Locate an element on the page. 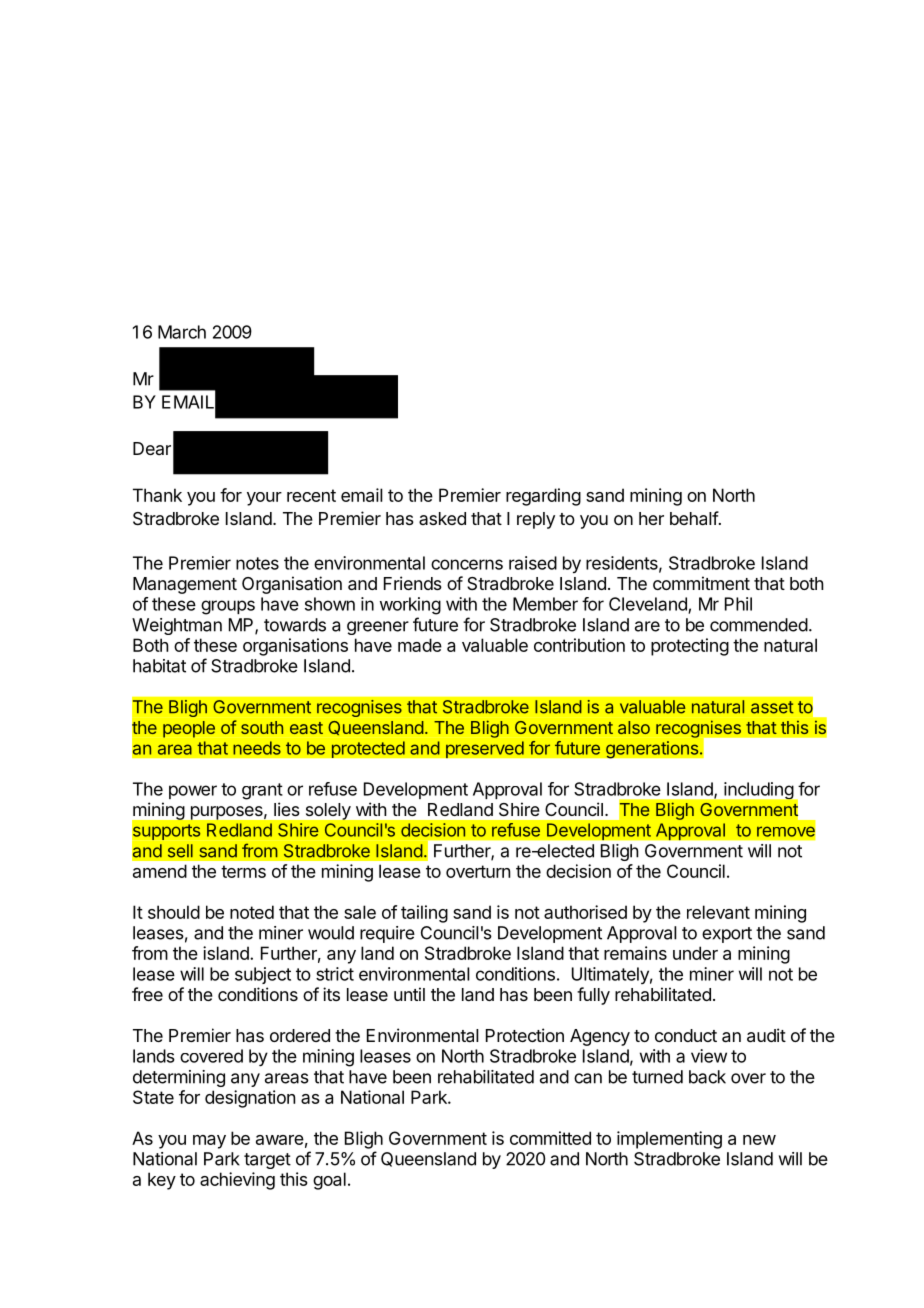  under is located at coordinates (695, 953).
